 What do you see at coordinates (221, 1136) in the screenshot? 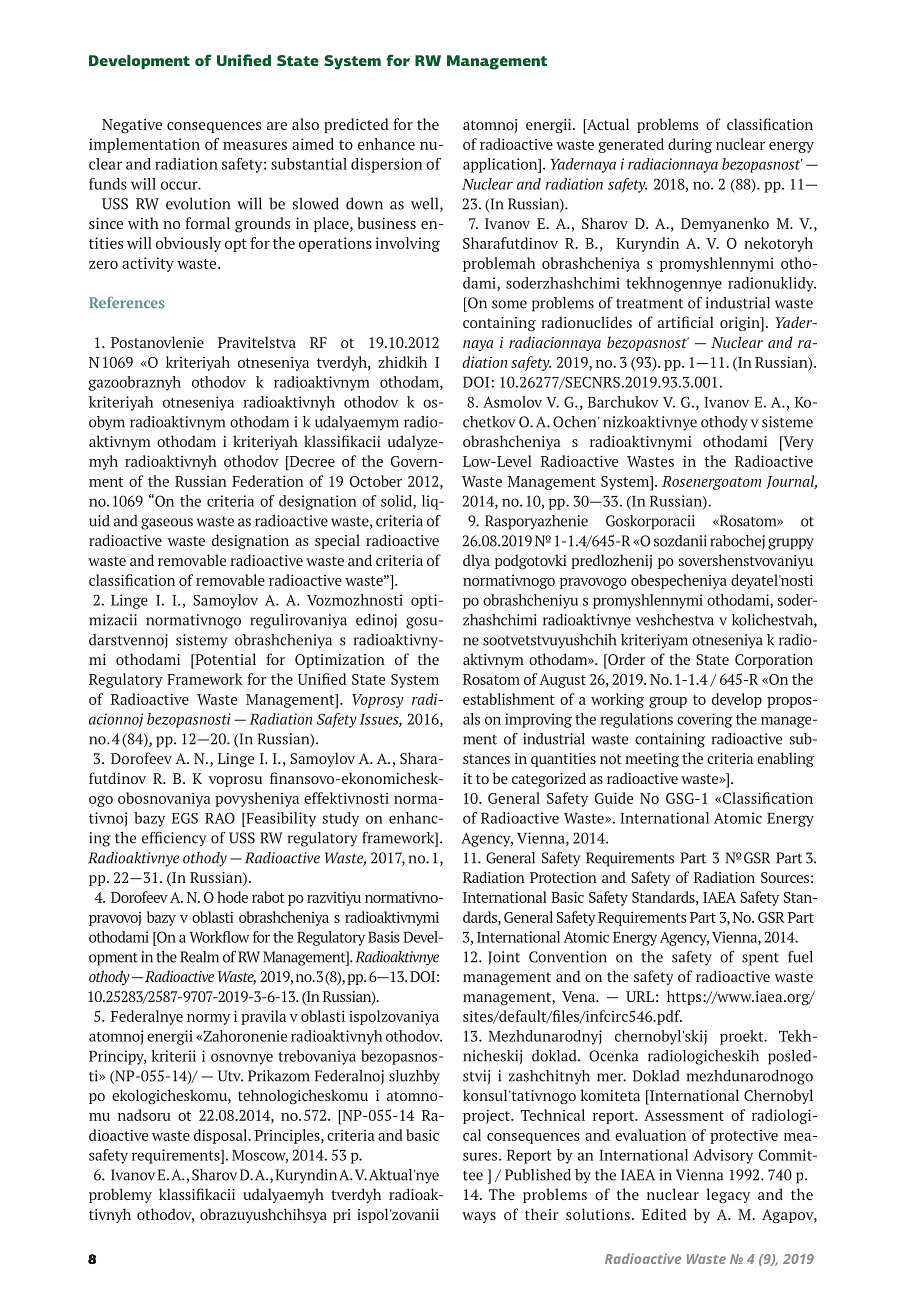
I see `disposal` at bounding box center [221, 1136].
